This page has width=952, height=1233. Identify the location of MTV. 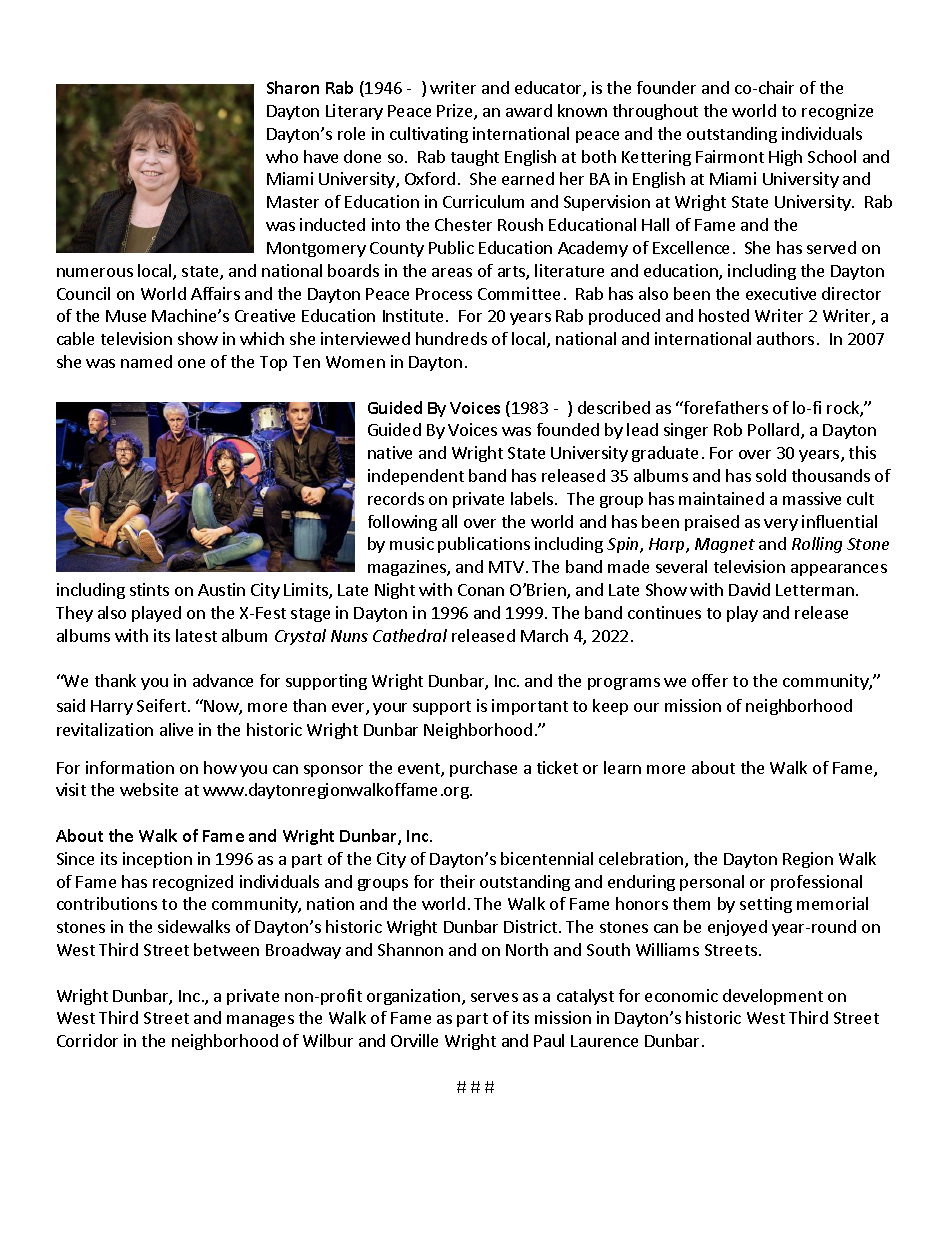
(506, 567).
